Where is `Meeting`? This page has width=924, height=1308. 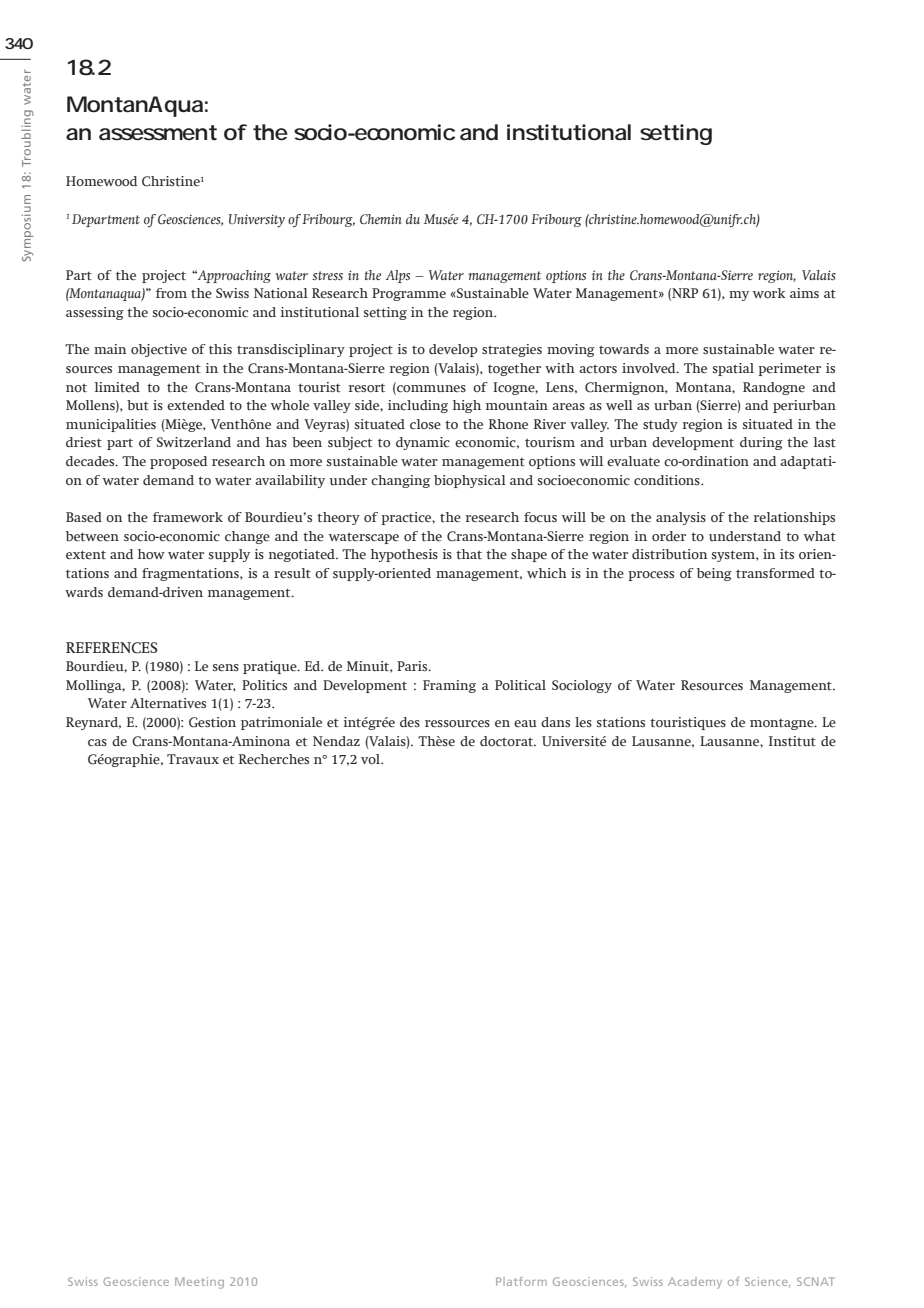
Meeting is located at coordinates (199, 1283).
